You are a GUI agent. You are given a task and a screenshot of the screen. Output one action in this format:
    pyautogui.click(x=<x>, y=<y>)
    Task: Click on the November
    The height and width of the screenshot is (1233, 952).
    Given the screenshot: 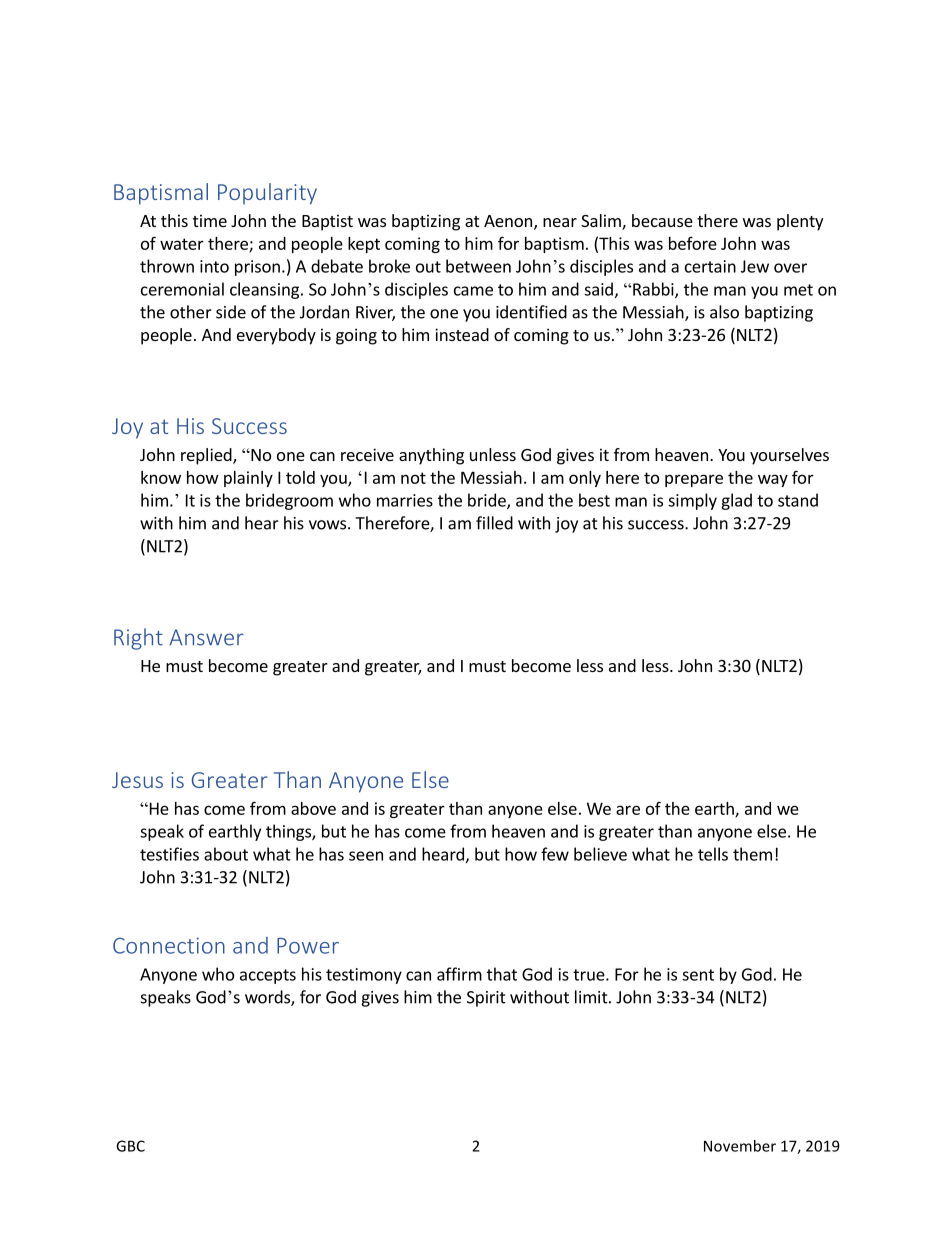 What is the action you would take?
    pyautogui.click(x=740, y=1146)
